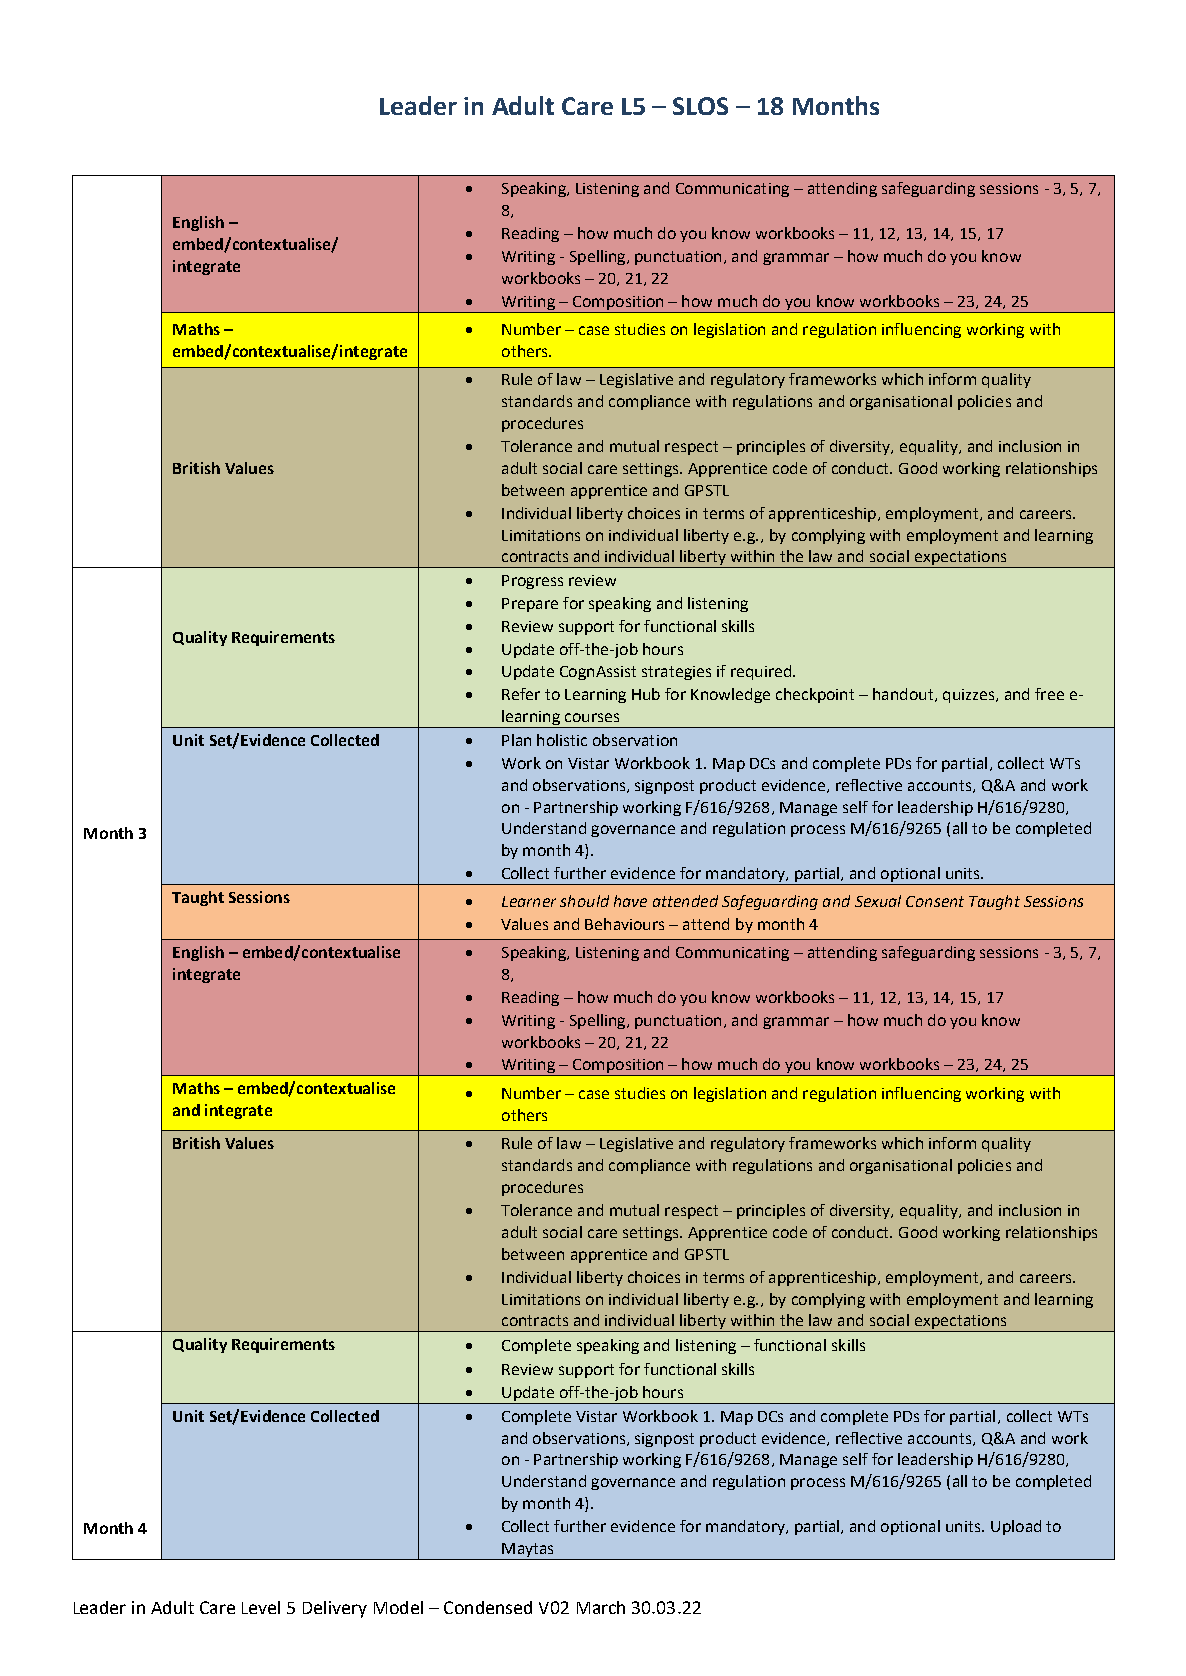 Image resolution: width=1186 pixels, height=1676 pixels. I want to click on Behaviours, so click(624, 924).
